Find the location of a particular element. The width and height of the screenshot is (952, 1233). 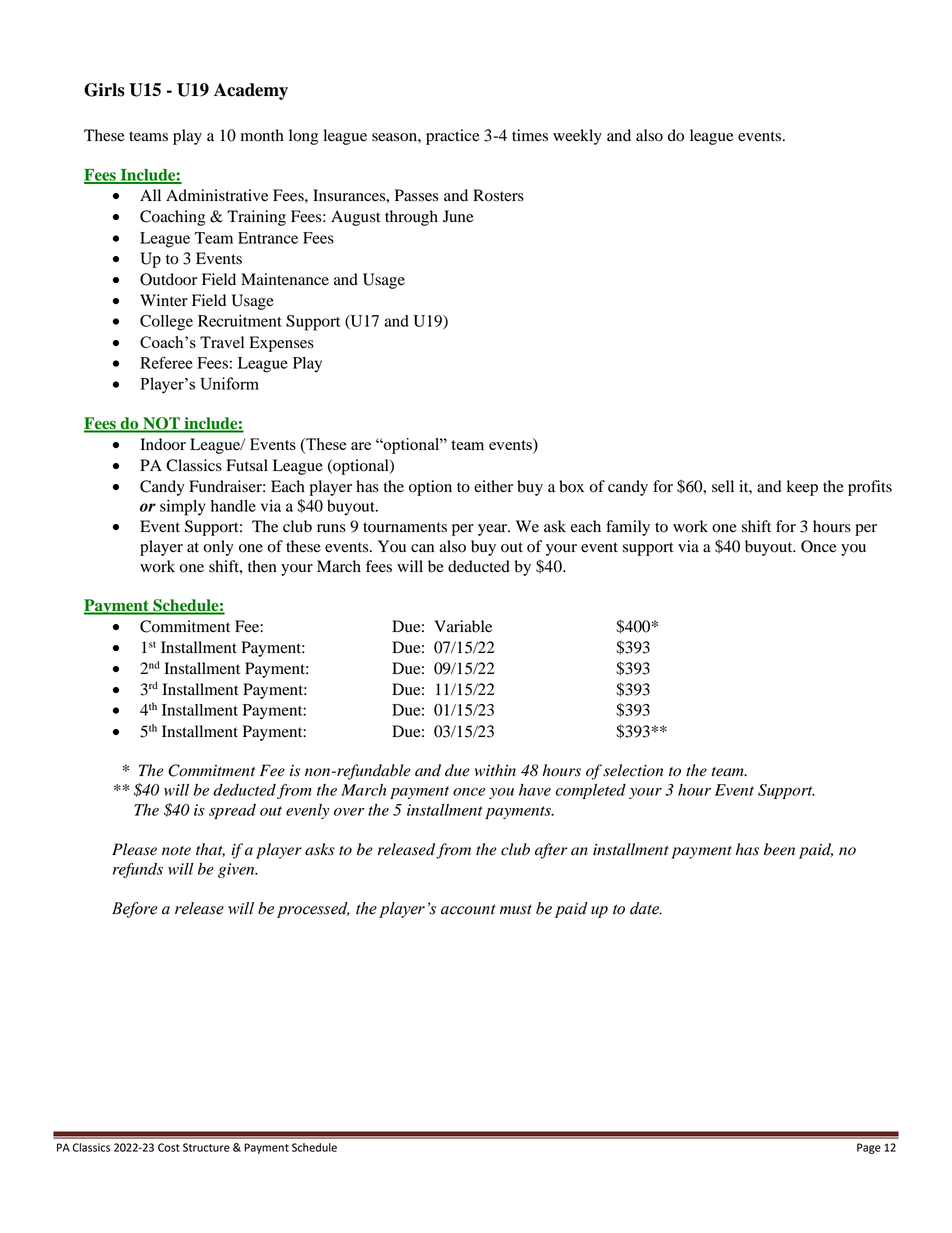

Variable is located at coordinates (463, 626).
